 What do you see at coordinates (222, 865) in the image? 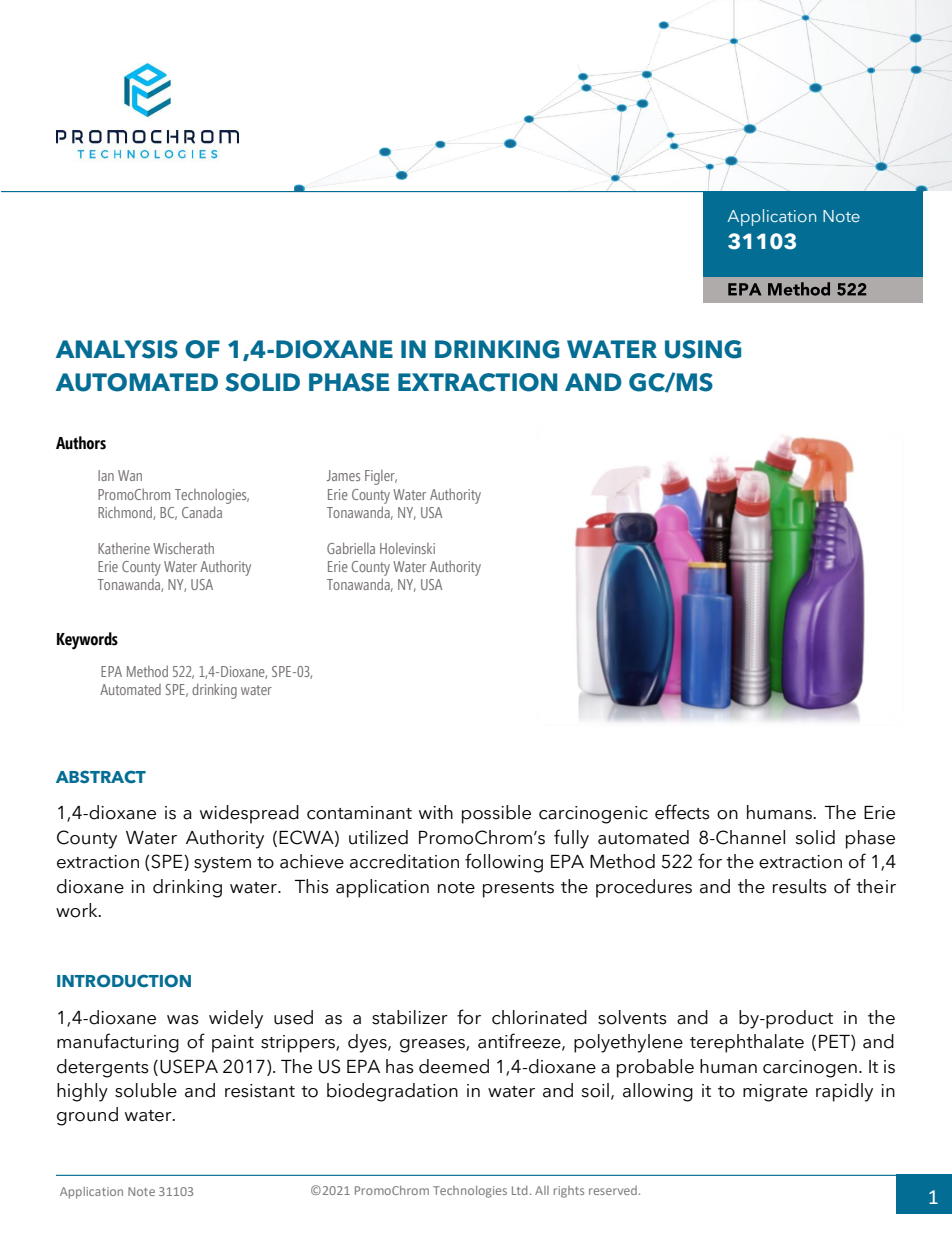
I see `system` at bounding box center [222, 865].
